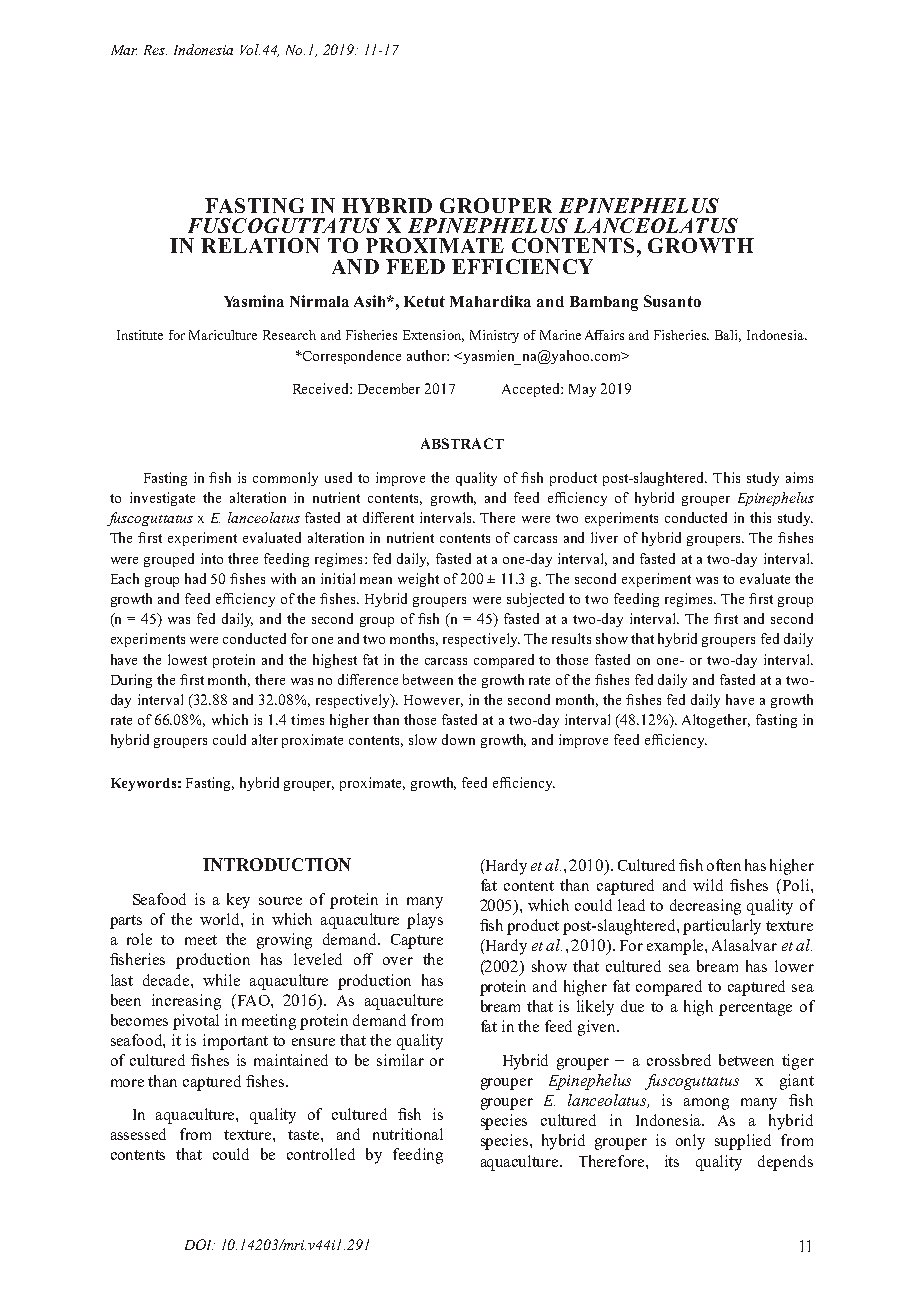 The image size is (924, 1308). I want to click on similar, so click(400, 1060).
